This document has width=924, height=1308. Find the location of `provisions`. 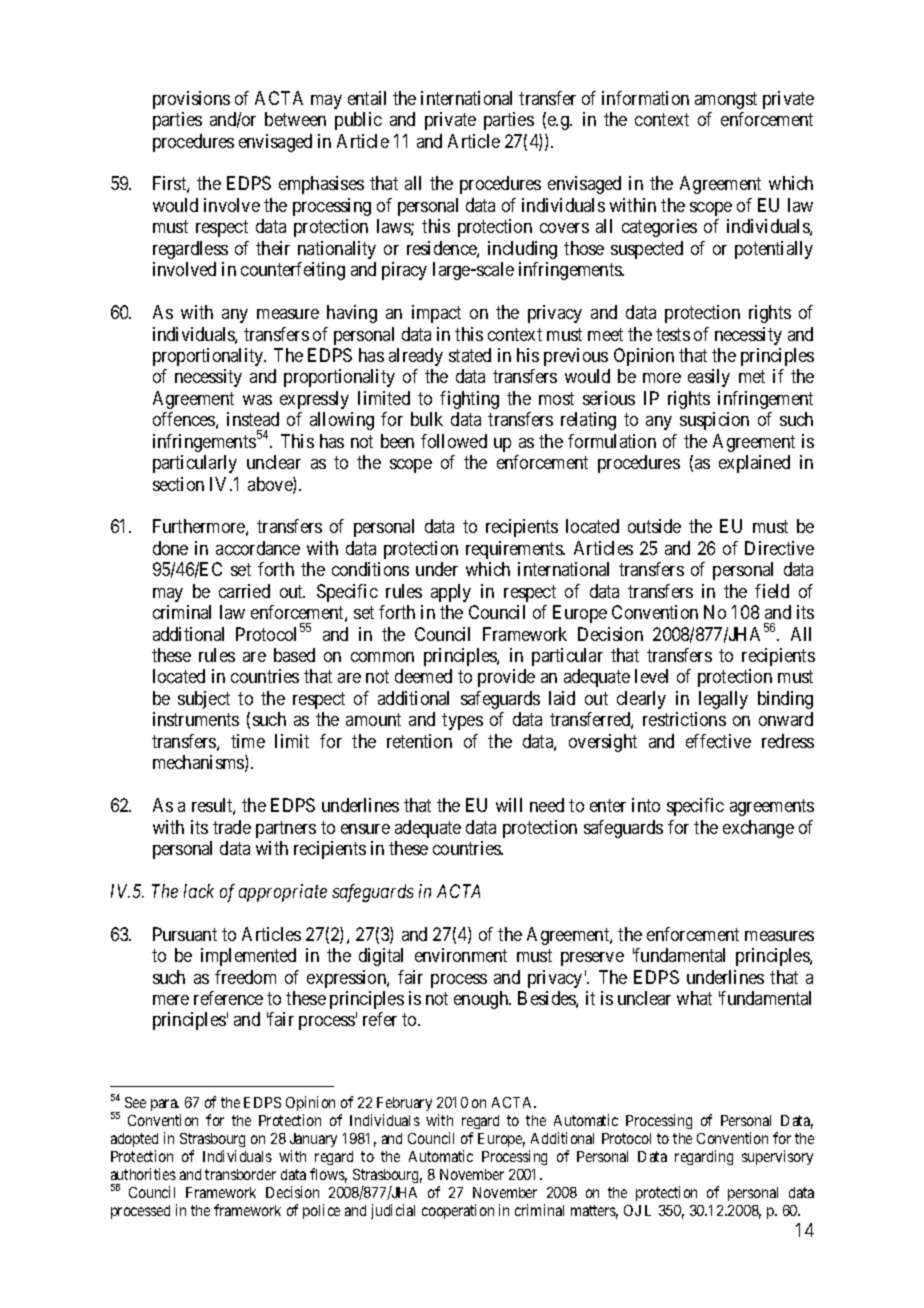

provisions is located at coordinates (191, 100).
